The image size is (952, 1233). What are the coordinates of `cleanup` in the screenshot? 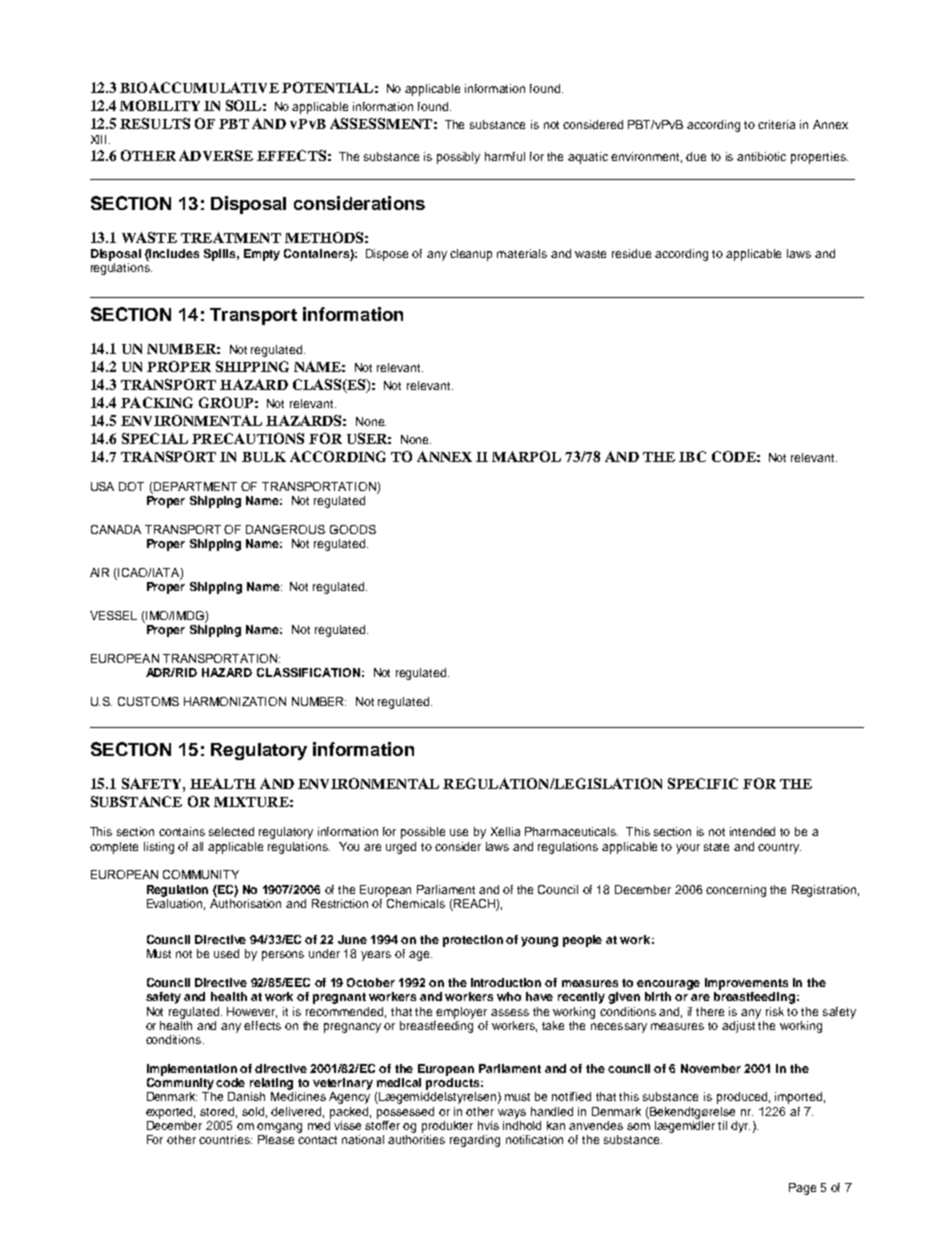 It's located at (471, 255).
